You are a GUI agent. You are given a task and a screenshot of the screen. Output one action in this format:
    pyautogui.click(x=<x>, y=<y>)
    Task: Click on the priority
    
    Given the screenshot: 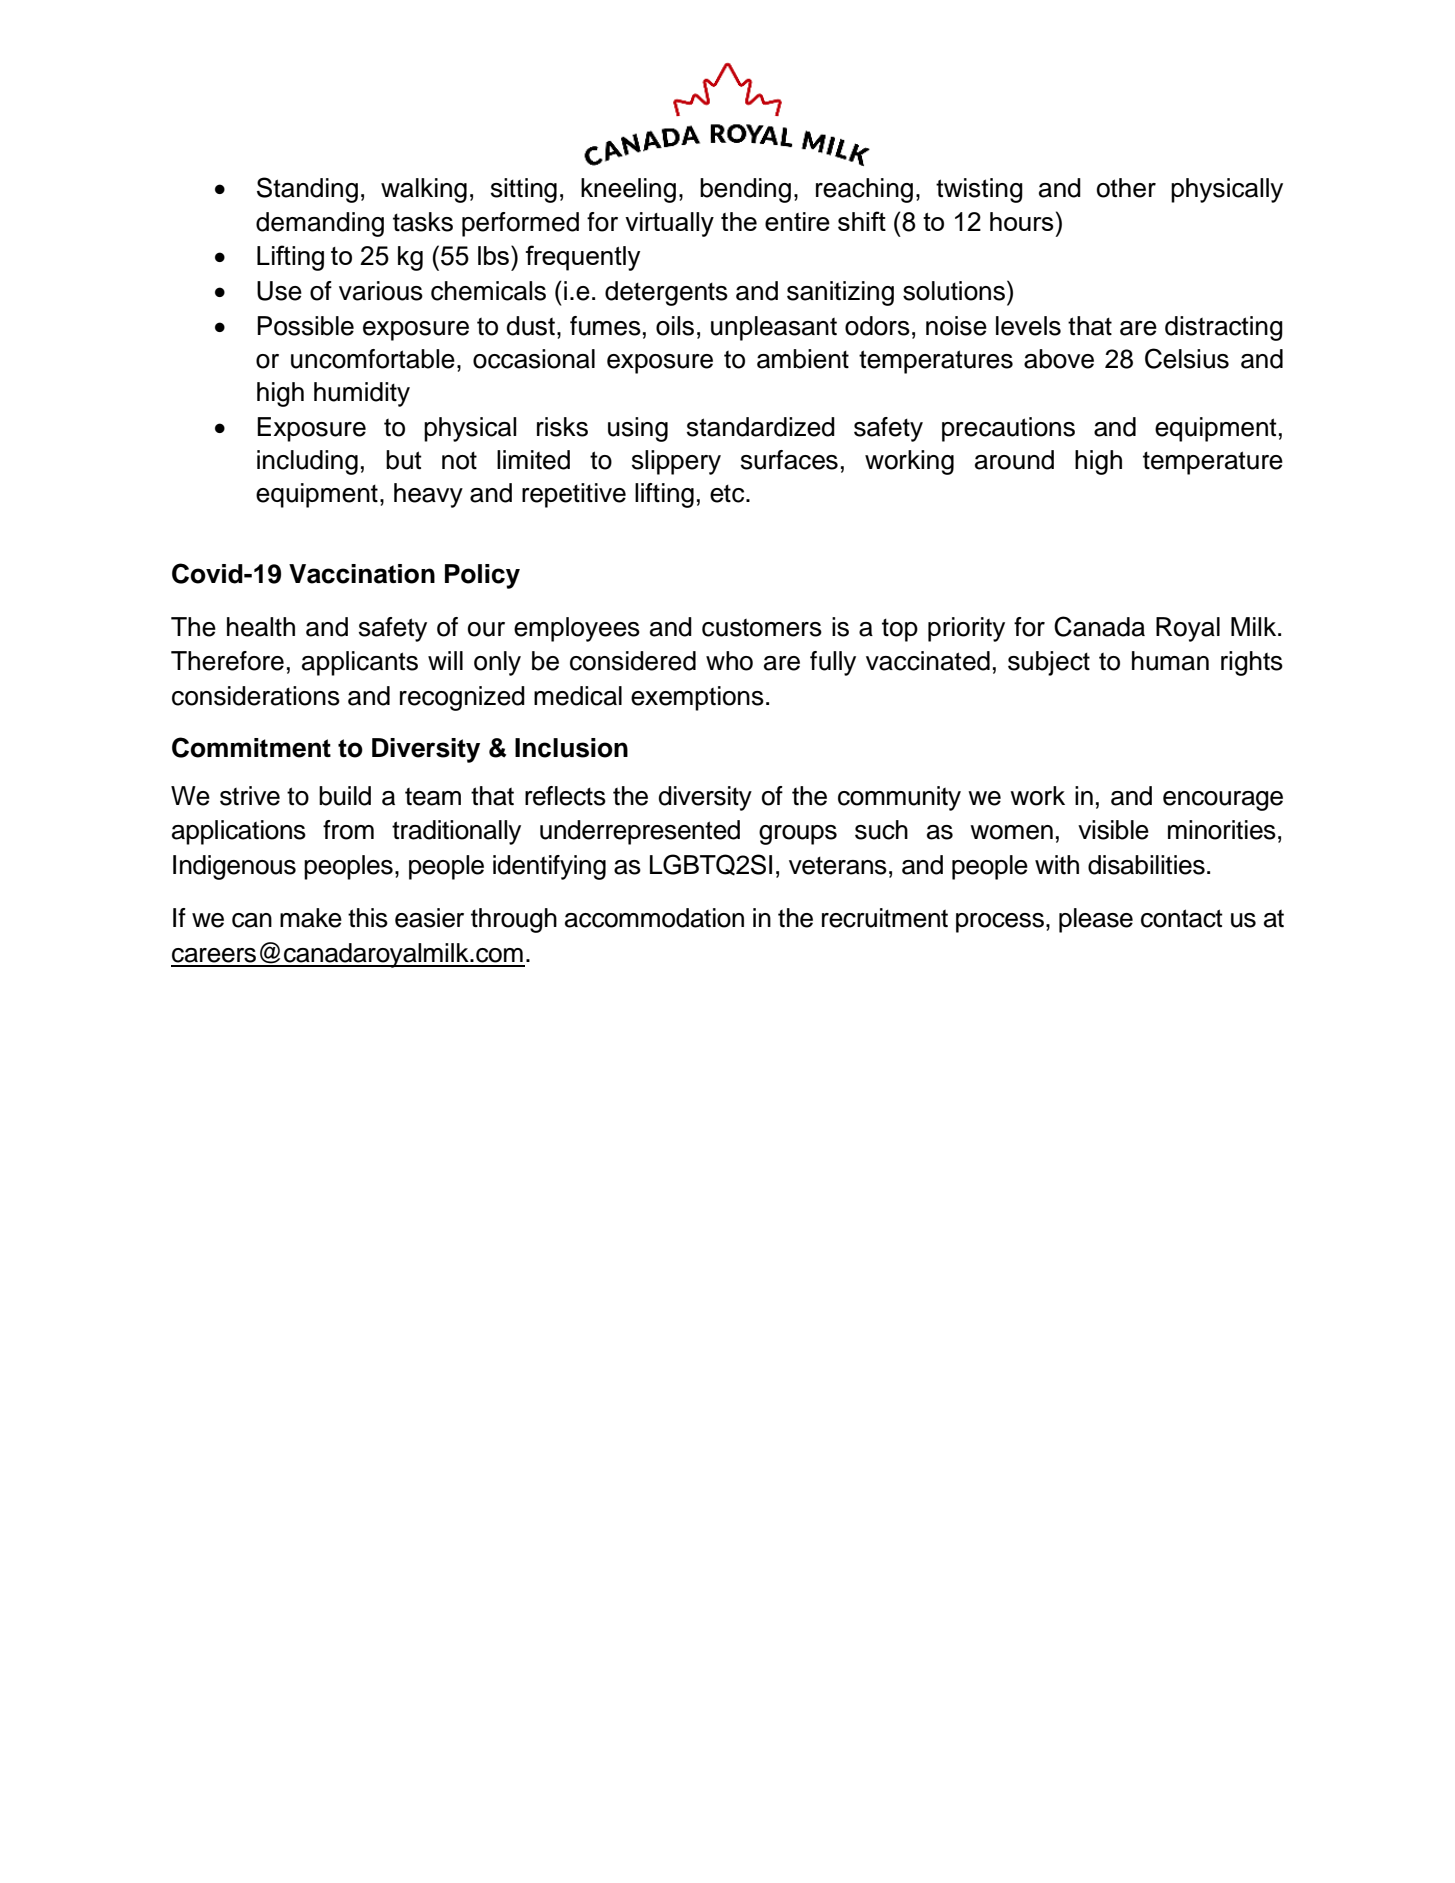 What is the action you would take?
    pyautogui.click(x=966, y=629)
